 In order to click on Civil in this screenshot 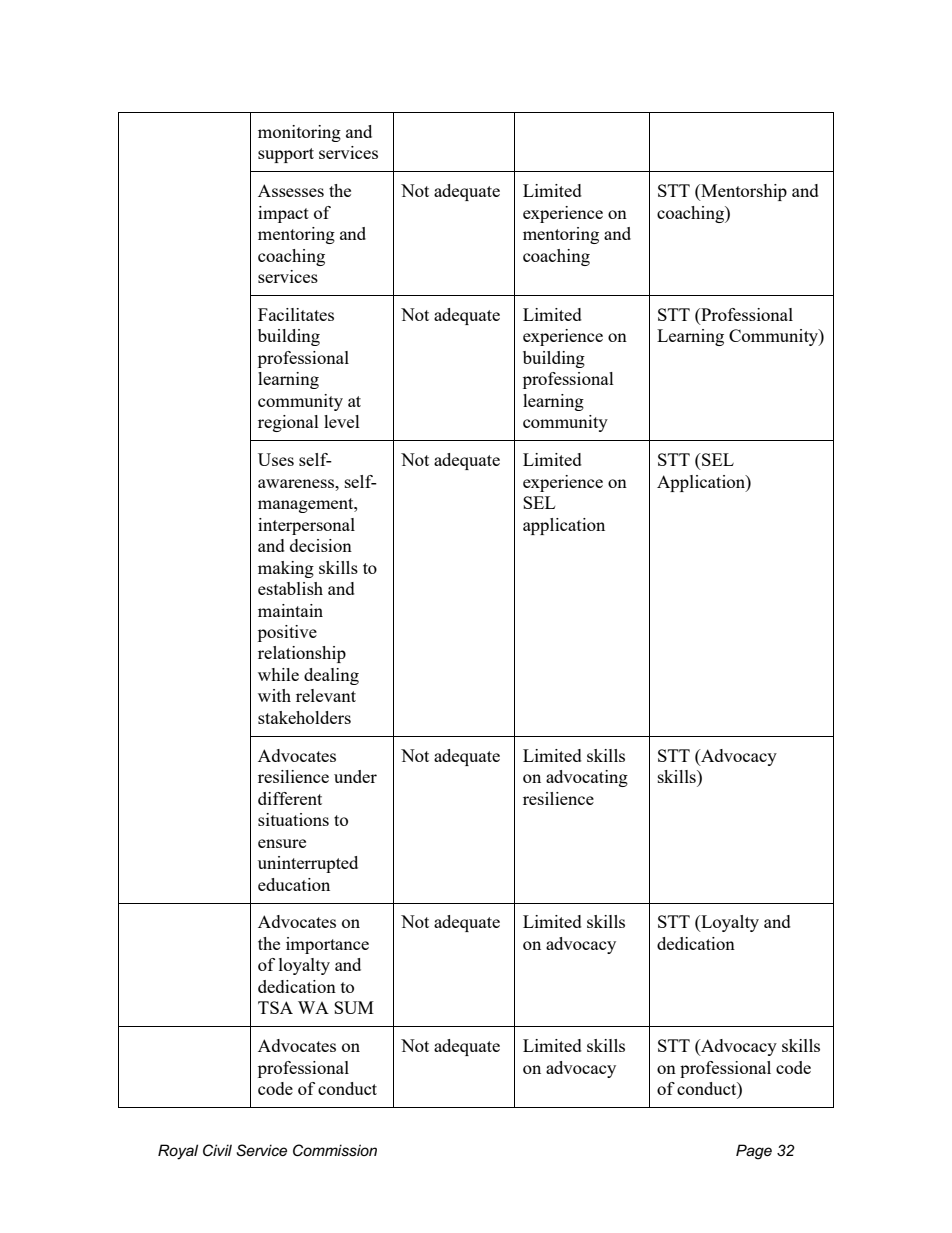, I will do `click(217, 1150)`.
